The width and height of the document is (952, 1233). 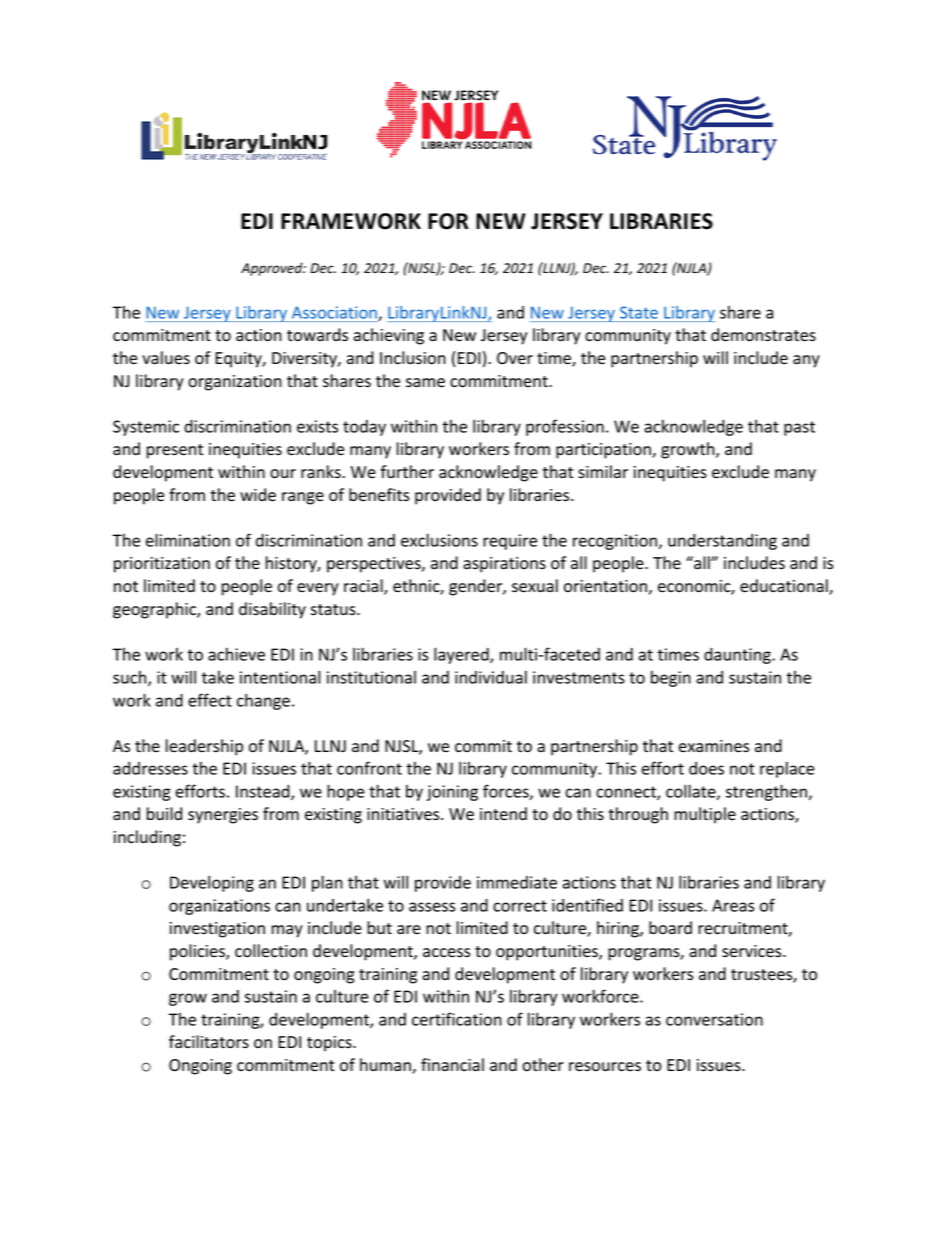 What do you see at coordinates (452, 1065) in the document?
I see `financial` at bounding box center [452, 1065].
